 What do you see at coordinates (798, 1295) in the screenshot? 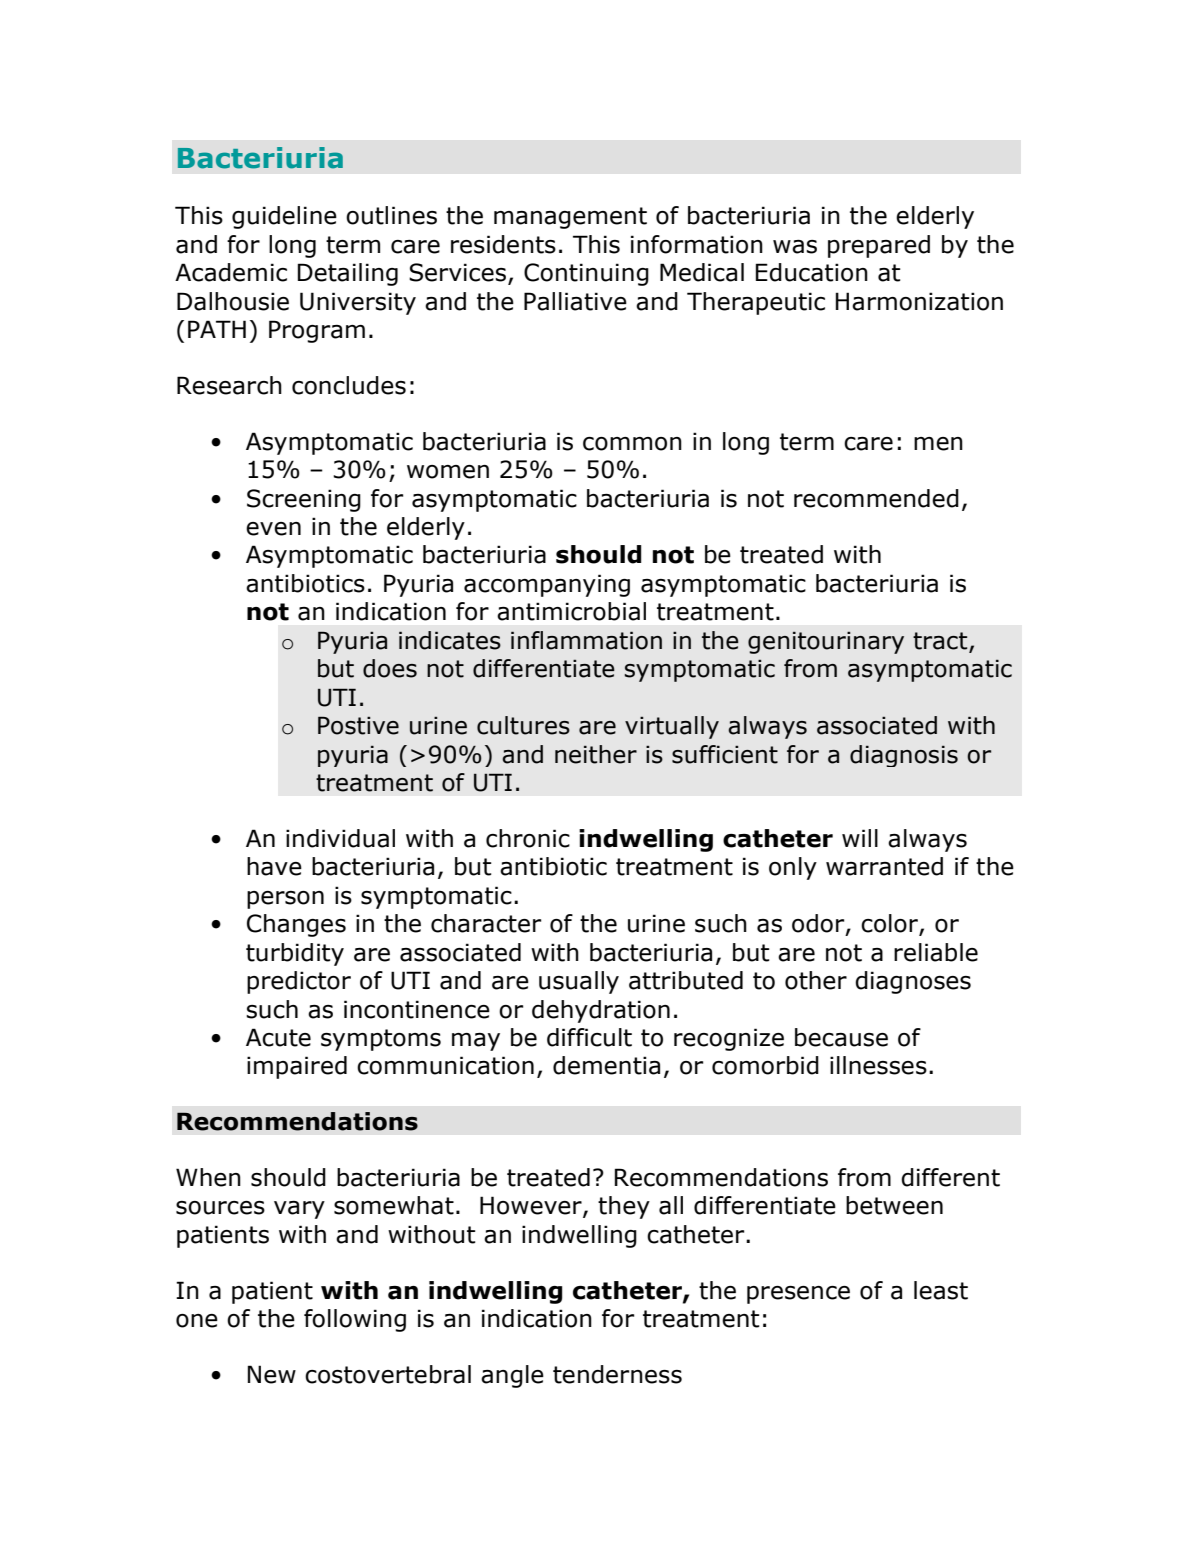
I see `presence` at bounding box center [798, 1295].
